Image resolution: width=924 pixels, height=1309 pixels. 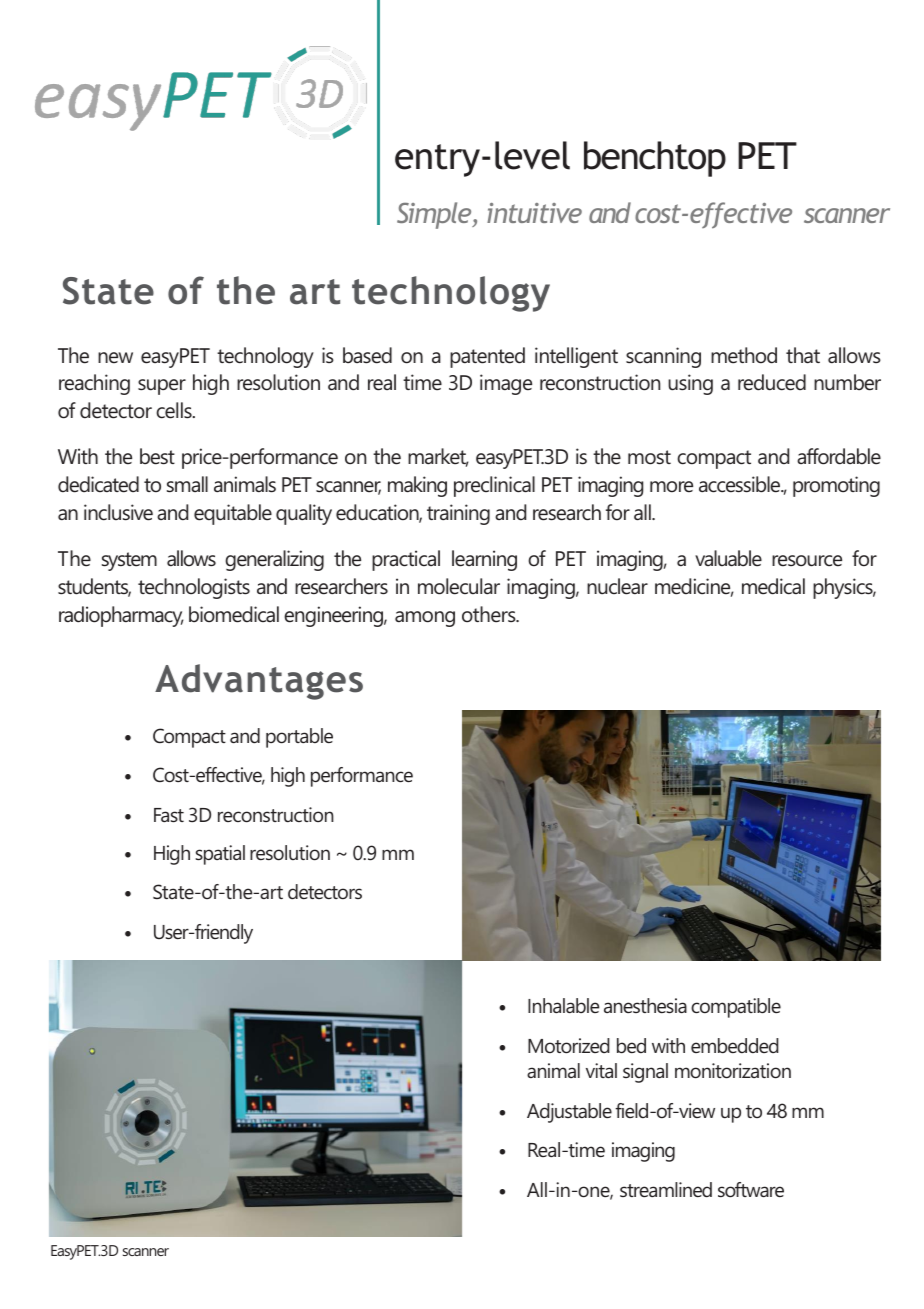 What do you see at coordinates (435, 215) in the screenshot?
I see `Simple` at bounding box center [435, 215].
